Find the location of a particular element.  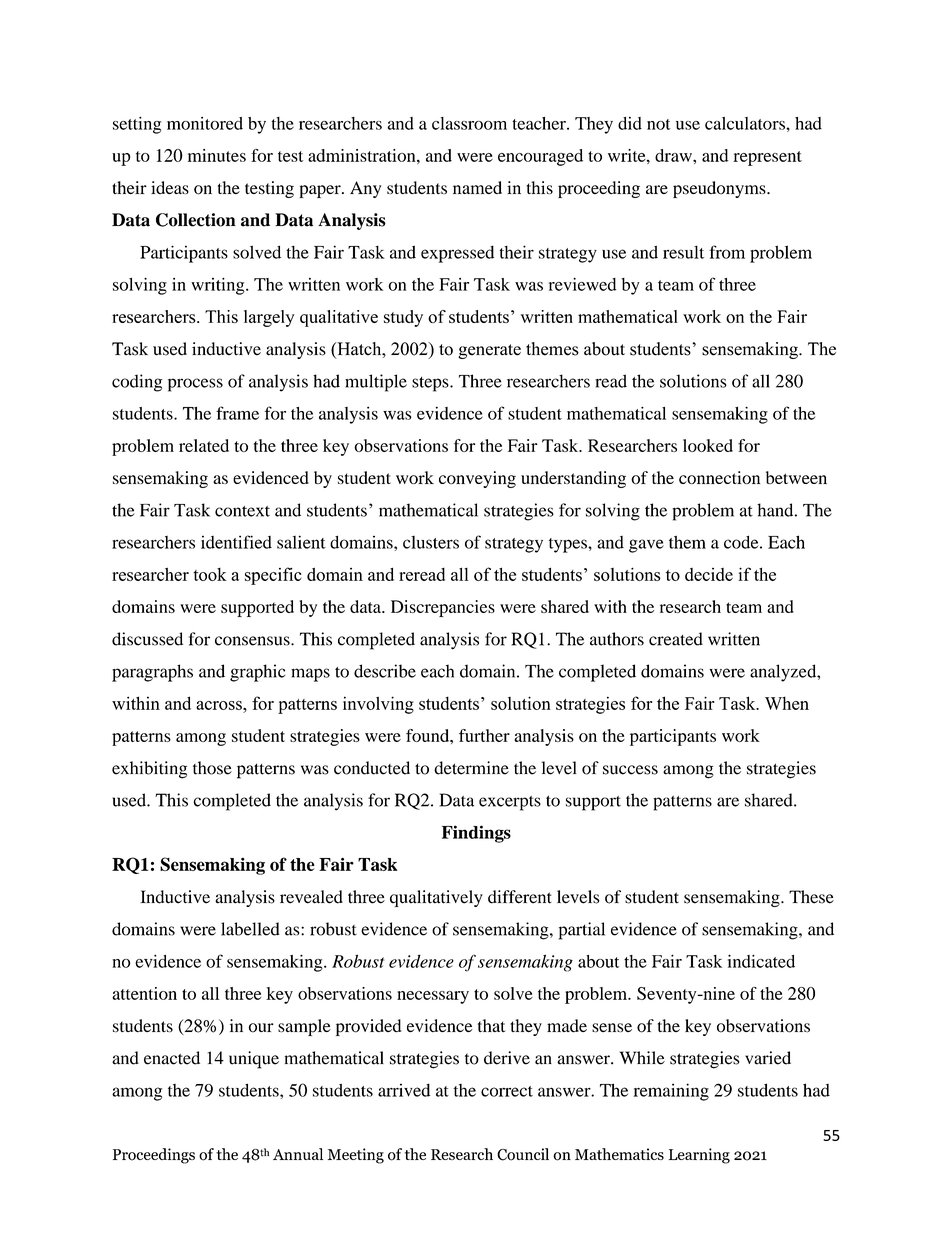

classroom is located at coordinates (469, 123).
